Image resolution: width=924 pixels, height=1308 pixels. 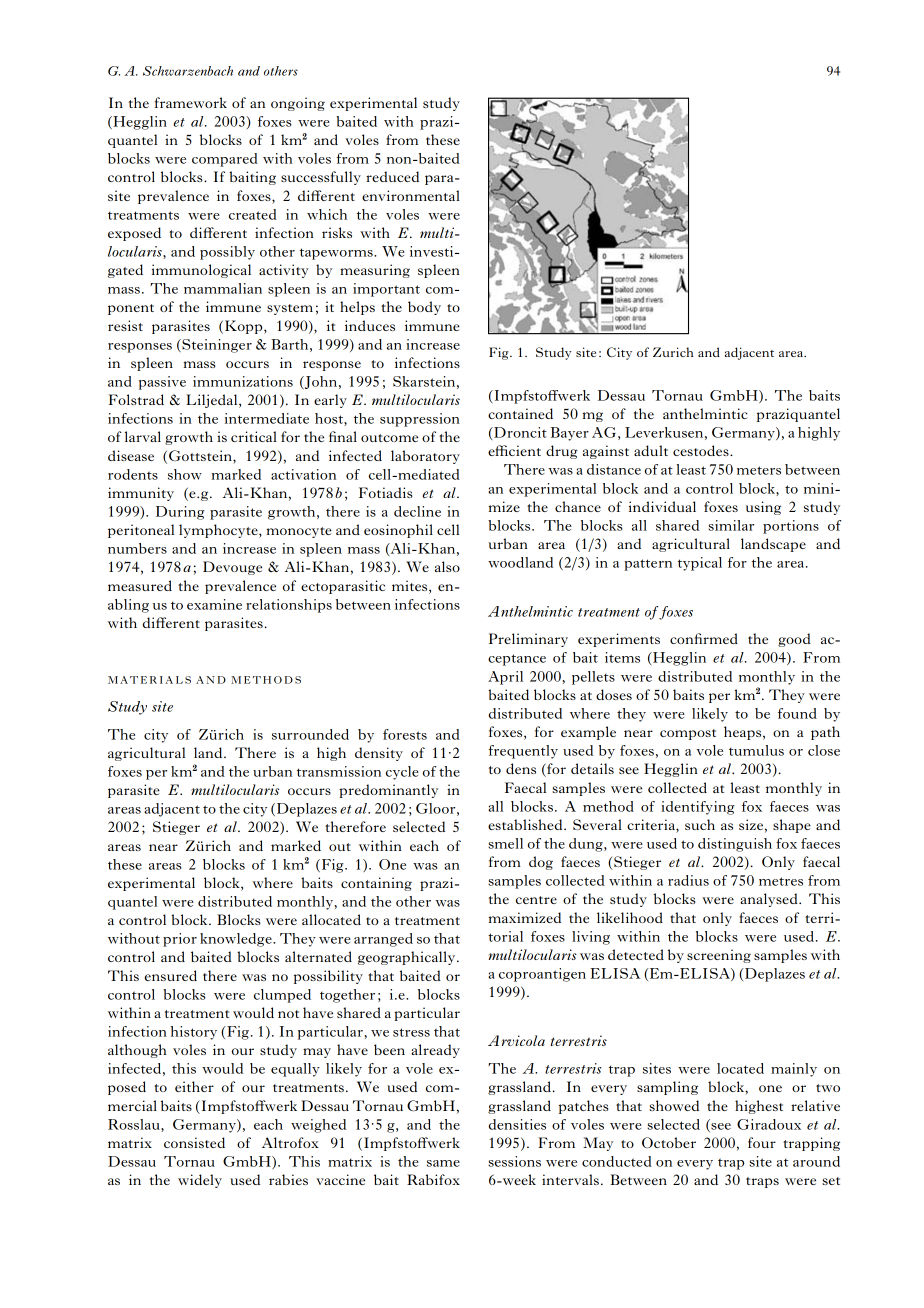 What do you see at coordinates (523, 752) in the document?
I see `frequently` at bounding box center [523, 752].
